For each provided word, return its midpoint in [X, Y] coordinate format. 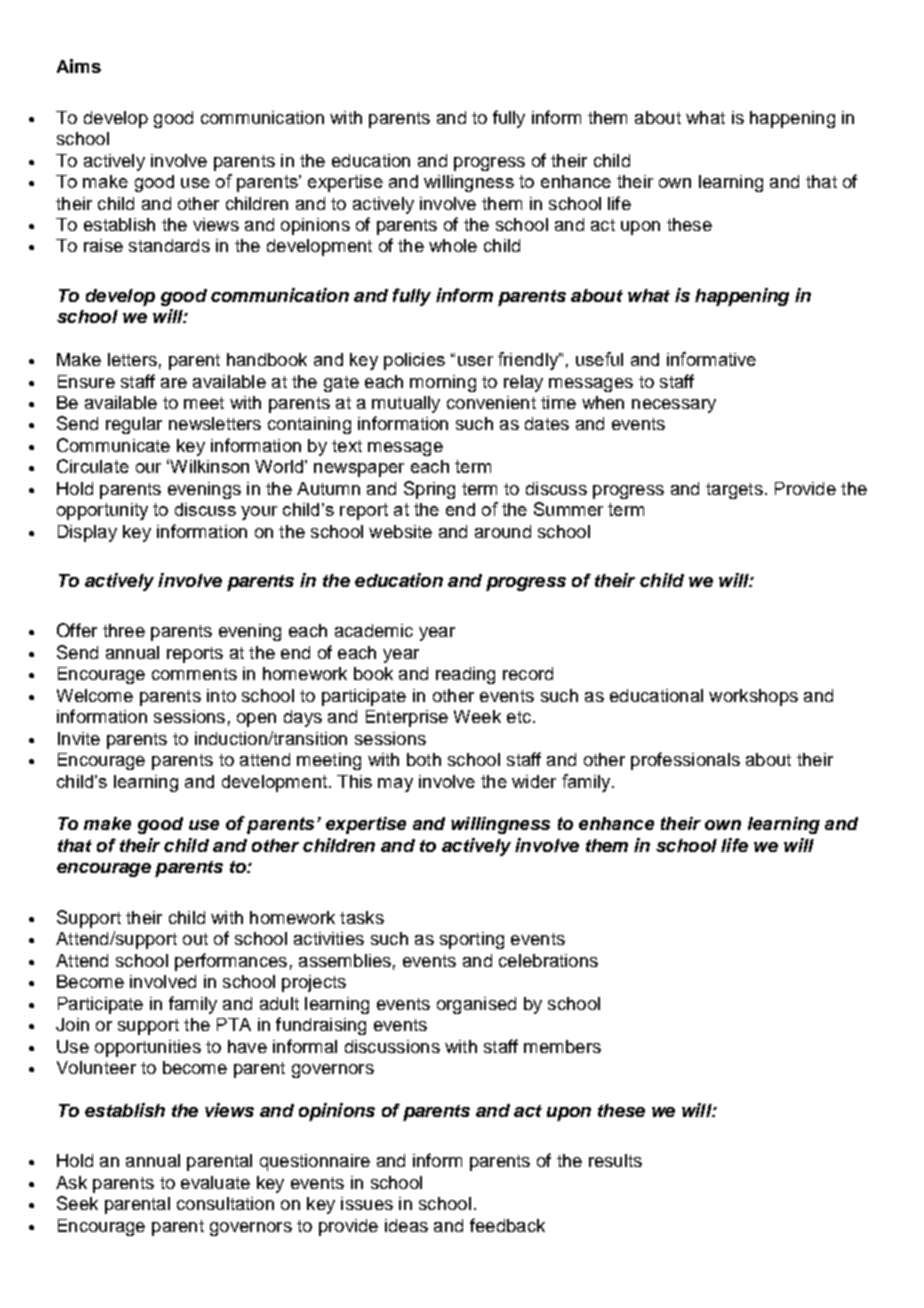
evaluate [215, 1182]
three [124, 630]
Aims [79, 66]
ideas [406, 1225]
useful [599, 359]
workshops [753, 697]
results [615, 1160]
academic [374, 630]
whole [453, 245]
